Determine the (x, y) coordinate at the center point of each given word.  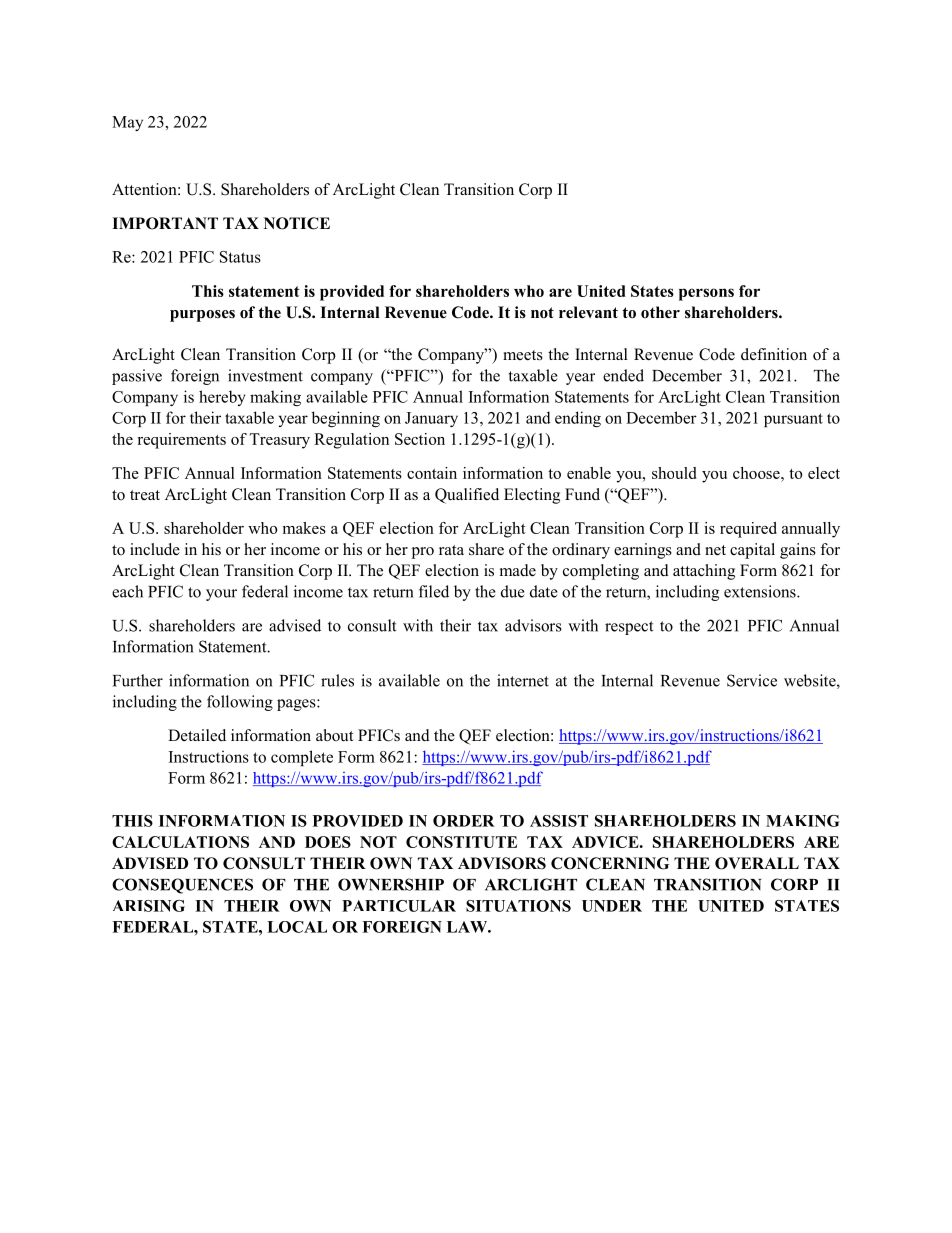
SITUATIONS (518, 906)
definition (774, 354)
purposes (202, 316)
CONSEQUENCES (182, 886)
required (748, 530)
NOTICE (297, 223)
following (240, 703)
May (127, 123)
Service (752, 680)
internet (523, 680)
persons (706, 294)
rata (451, 550)
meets (523, 355)
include (155, 549)
